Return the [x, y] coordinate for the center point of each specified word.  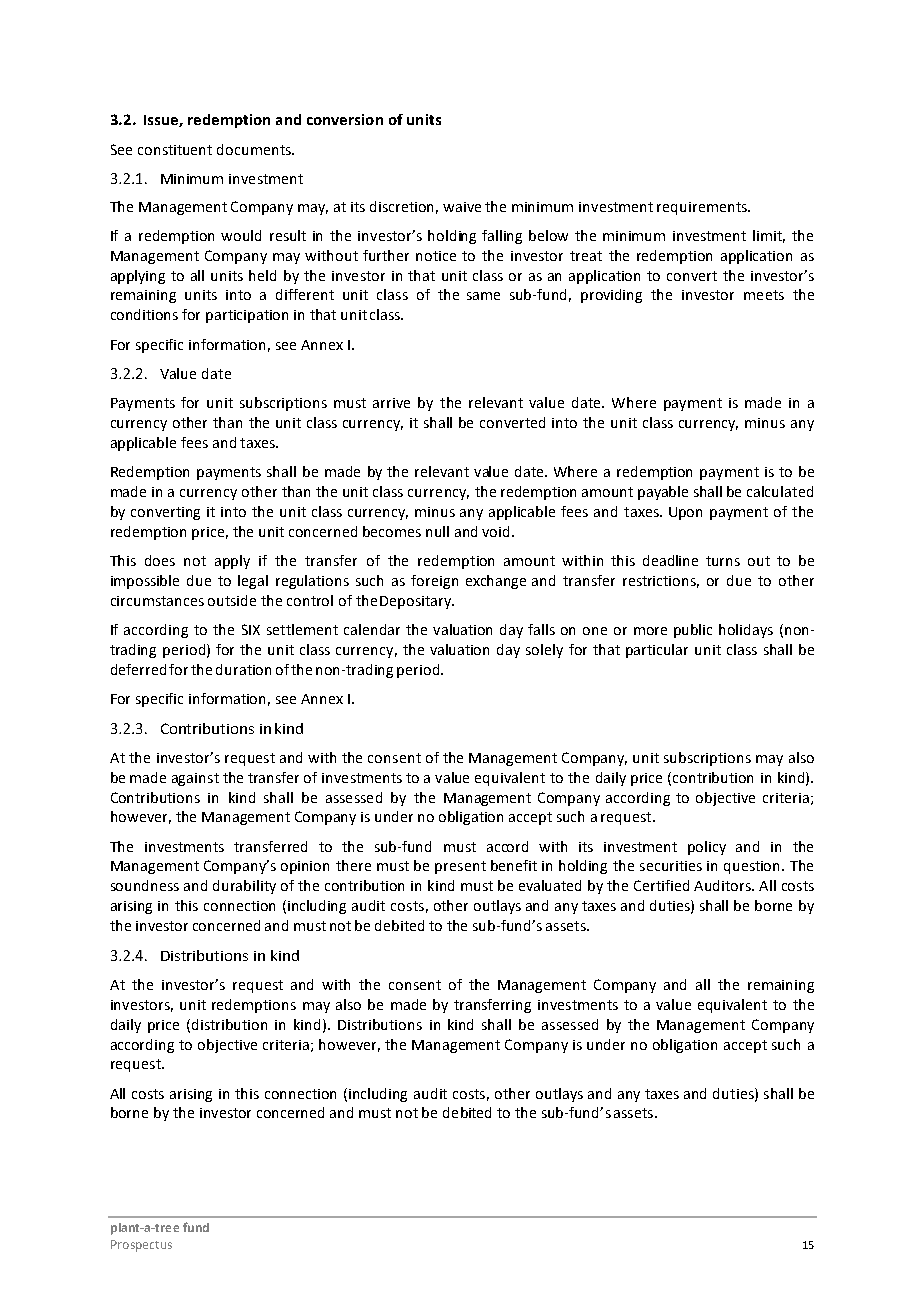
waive [462, 207]
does [160, 560]
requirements [703, 208]
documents [255, 149]
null [437, 531]
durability [244, 887]
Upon [685, 513]
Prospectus [141, 1246]
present [460, 867]
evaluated [550, 885]
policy [707, 848]
